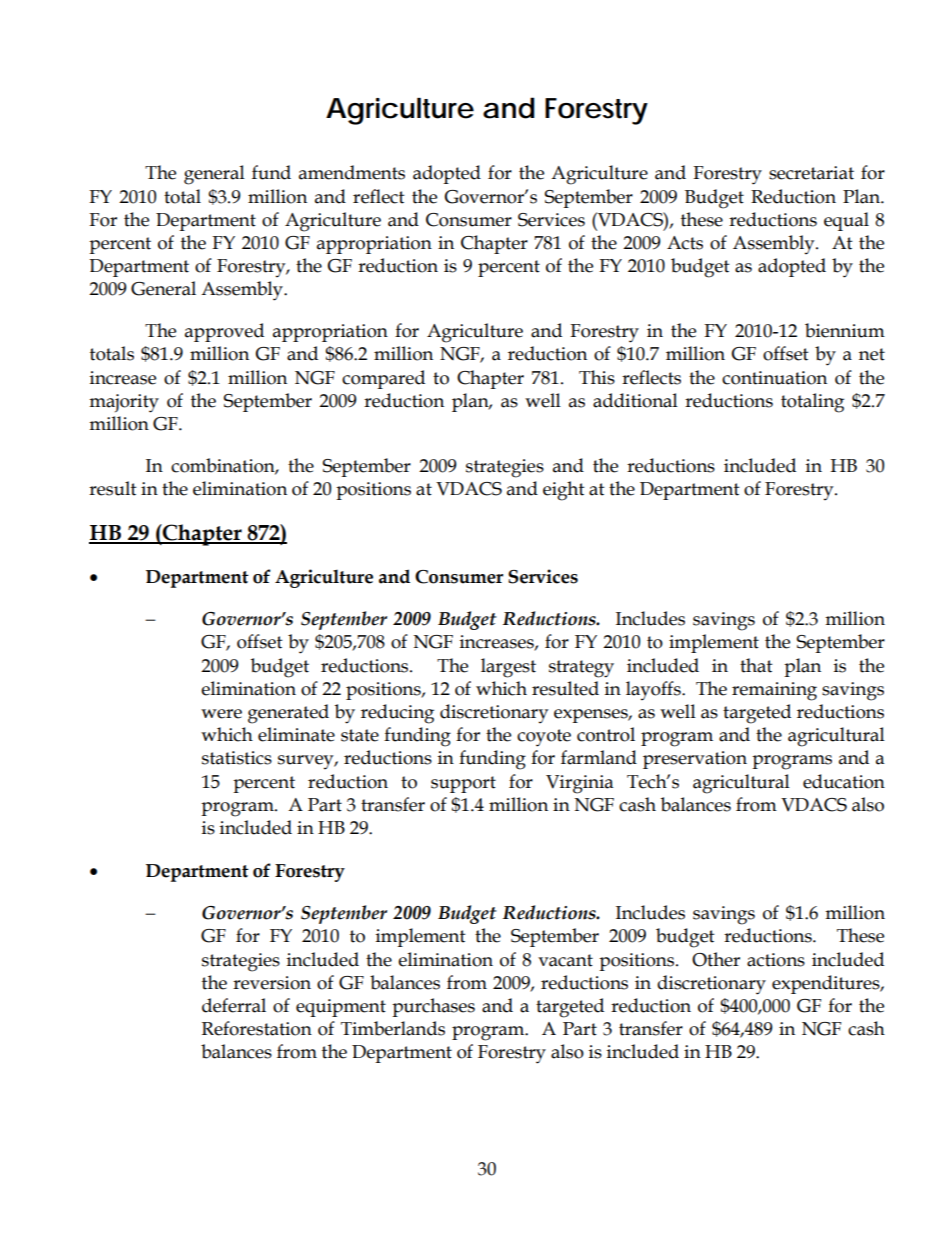  Describe the element at coordinates (776, 960) in the image. I see `actions` at that location.
